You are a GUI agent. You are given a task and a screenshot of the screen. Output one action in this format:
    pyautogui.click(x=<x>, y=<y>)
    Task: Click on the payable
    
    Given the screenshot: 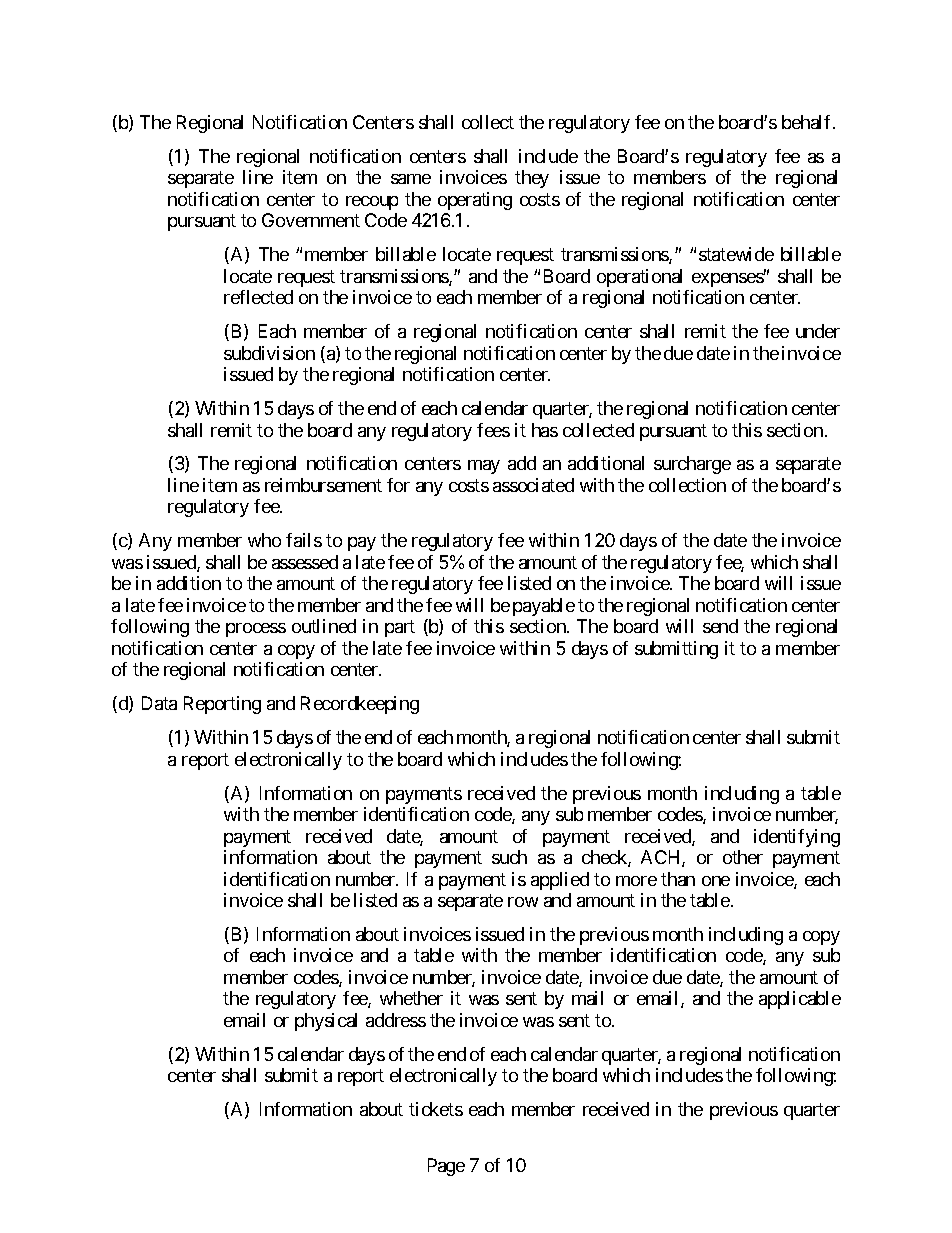 What is the action you would take?
    pyautogui.click(x=544, y=607)
